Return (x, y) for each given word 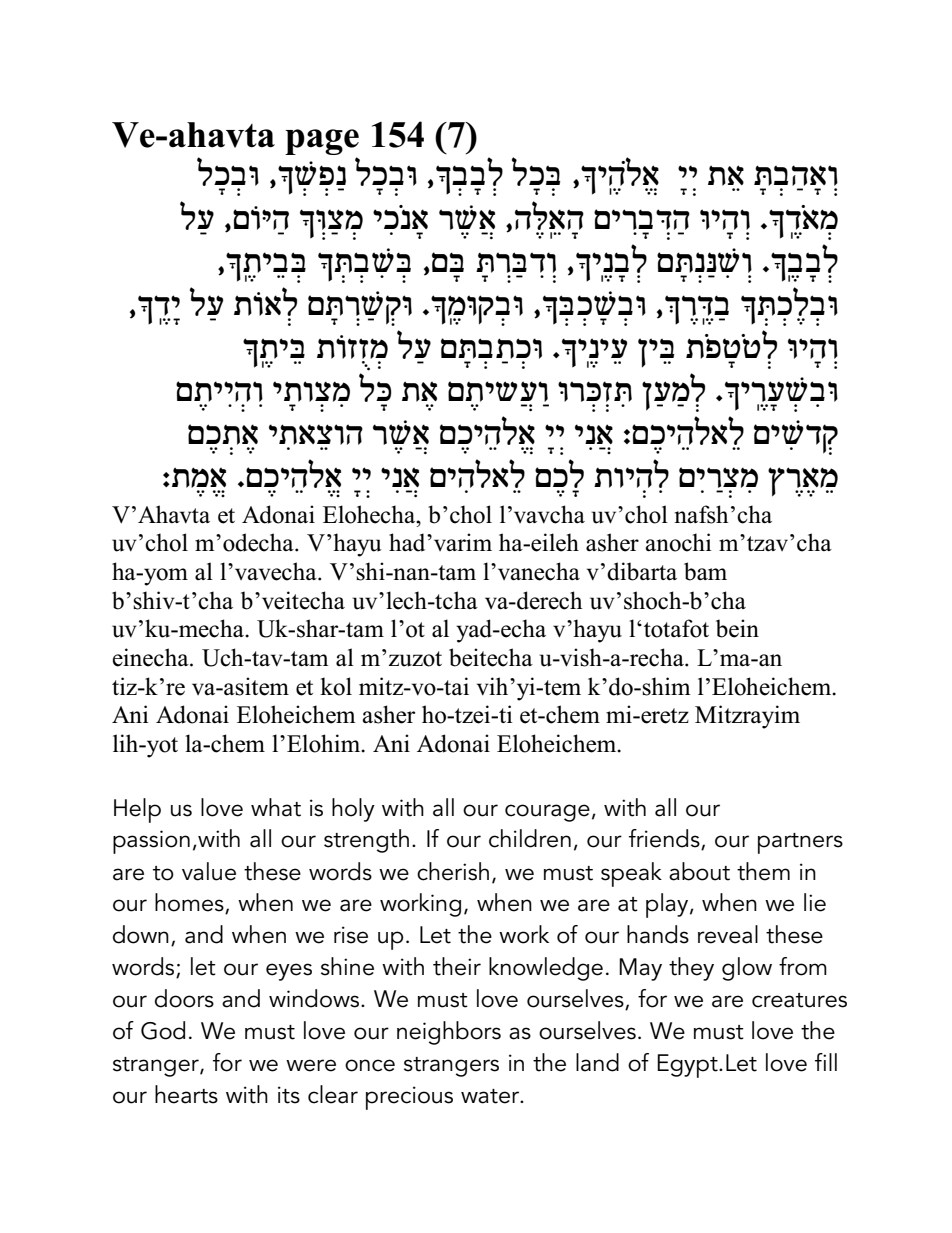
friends (665, 839)
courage (547, 813)
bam (705, 571)
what (276, 807)
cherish (453, 871)
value (209, 871)
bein (737, 628)
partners (800, 843)
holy (353, 810)
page (322, 142)
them (763, 871)
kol (336, 686)
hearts (186, 1094)
